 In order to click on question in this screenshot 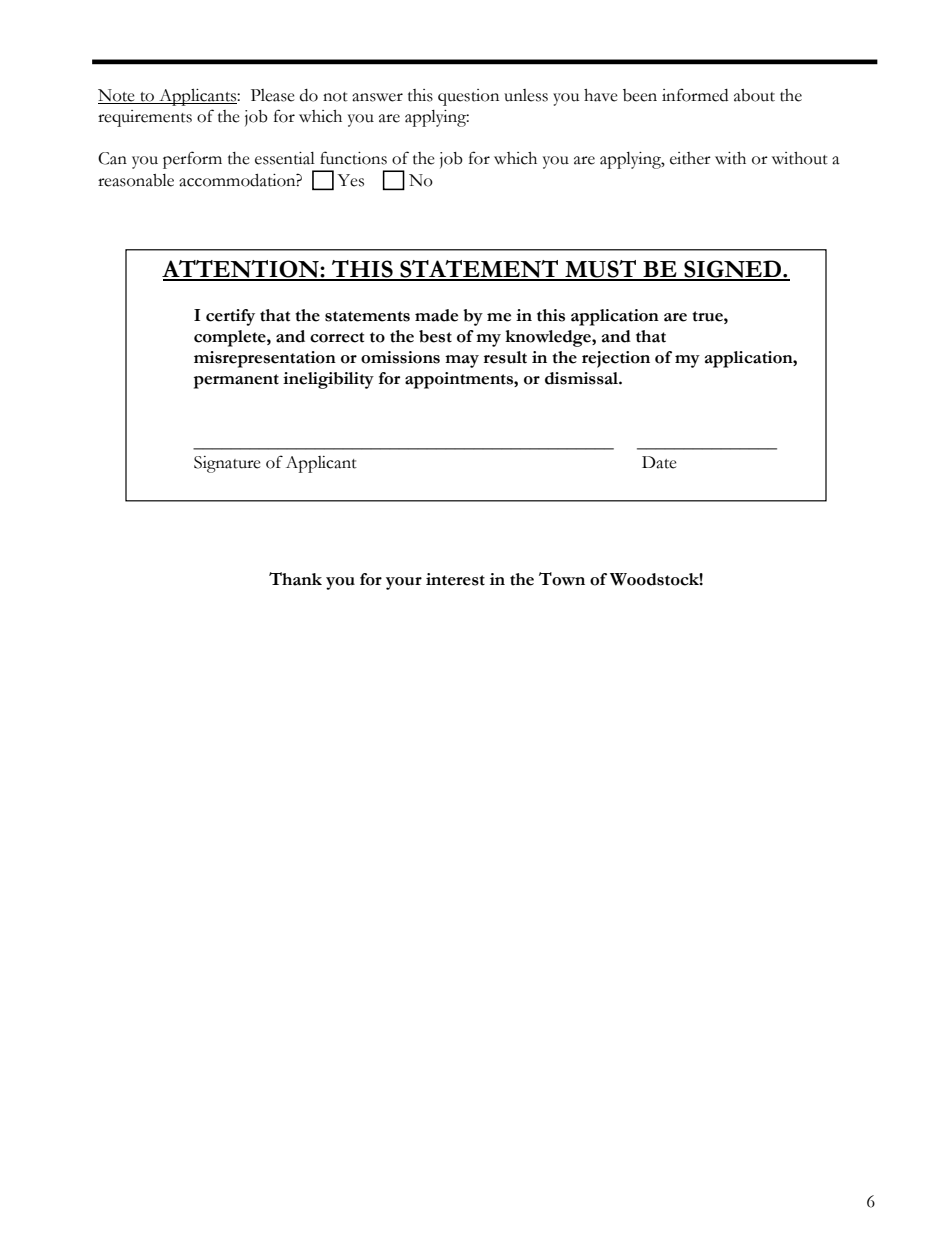, I will do `click(468, 97)`.
